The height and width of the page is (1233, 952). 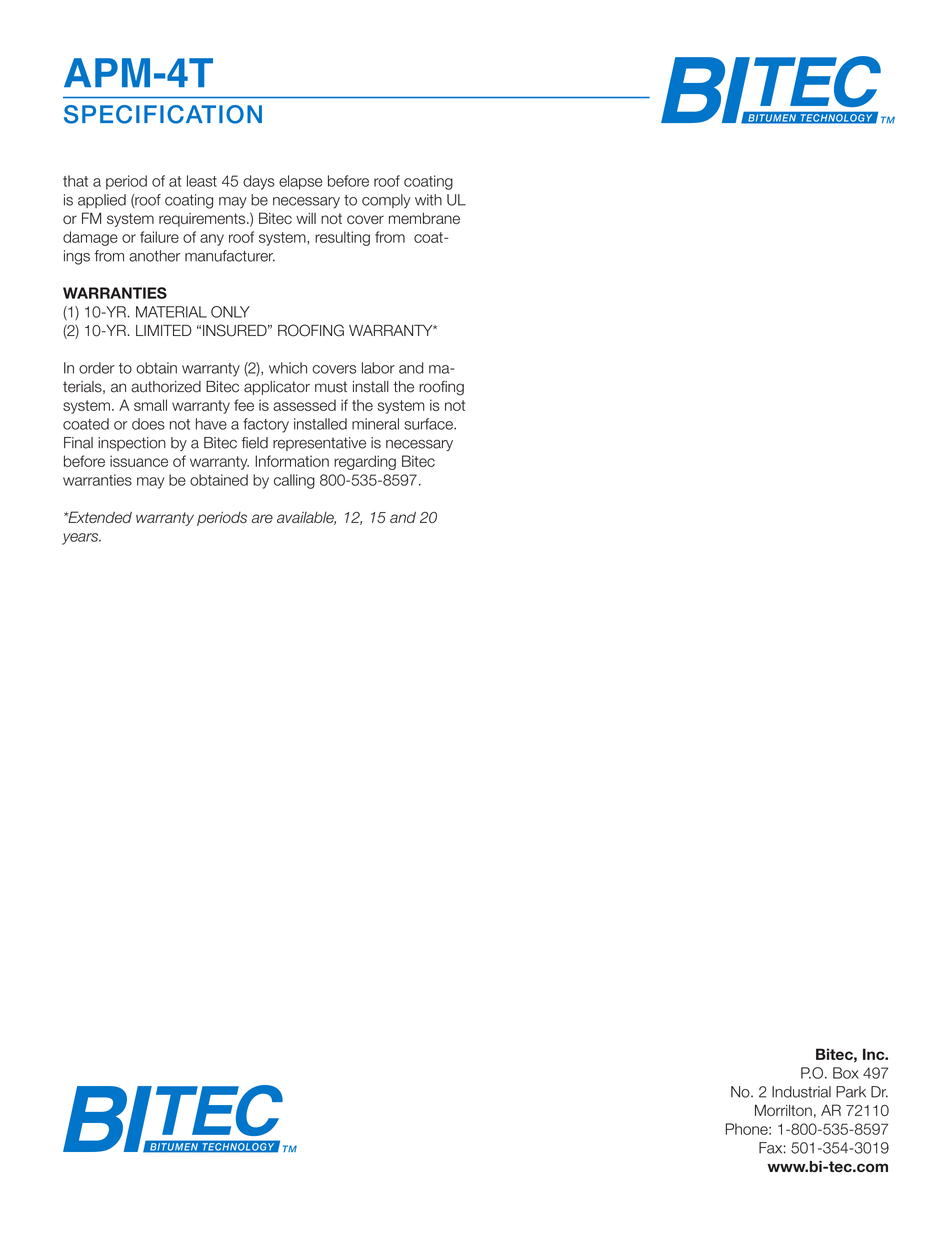 What do you see at coordinates (801, 1092) in the page?
I see `Industrial` at bounding box center [801, 1092].
